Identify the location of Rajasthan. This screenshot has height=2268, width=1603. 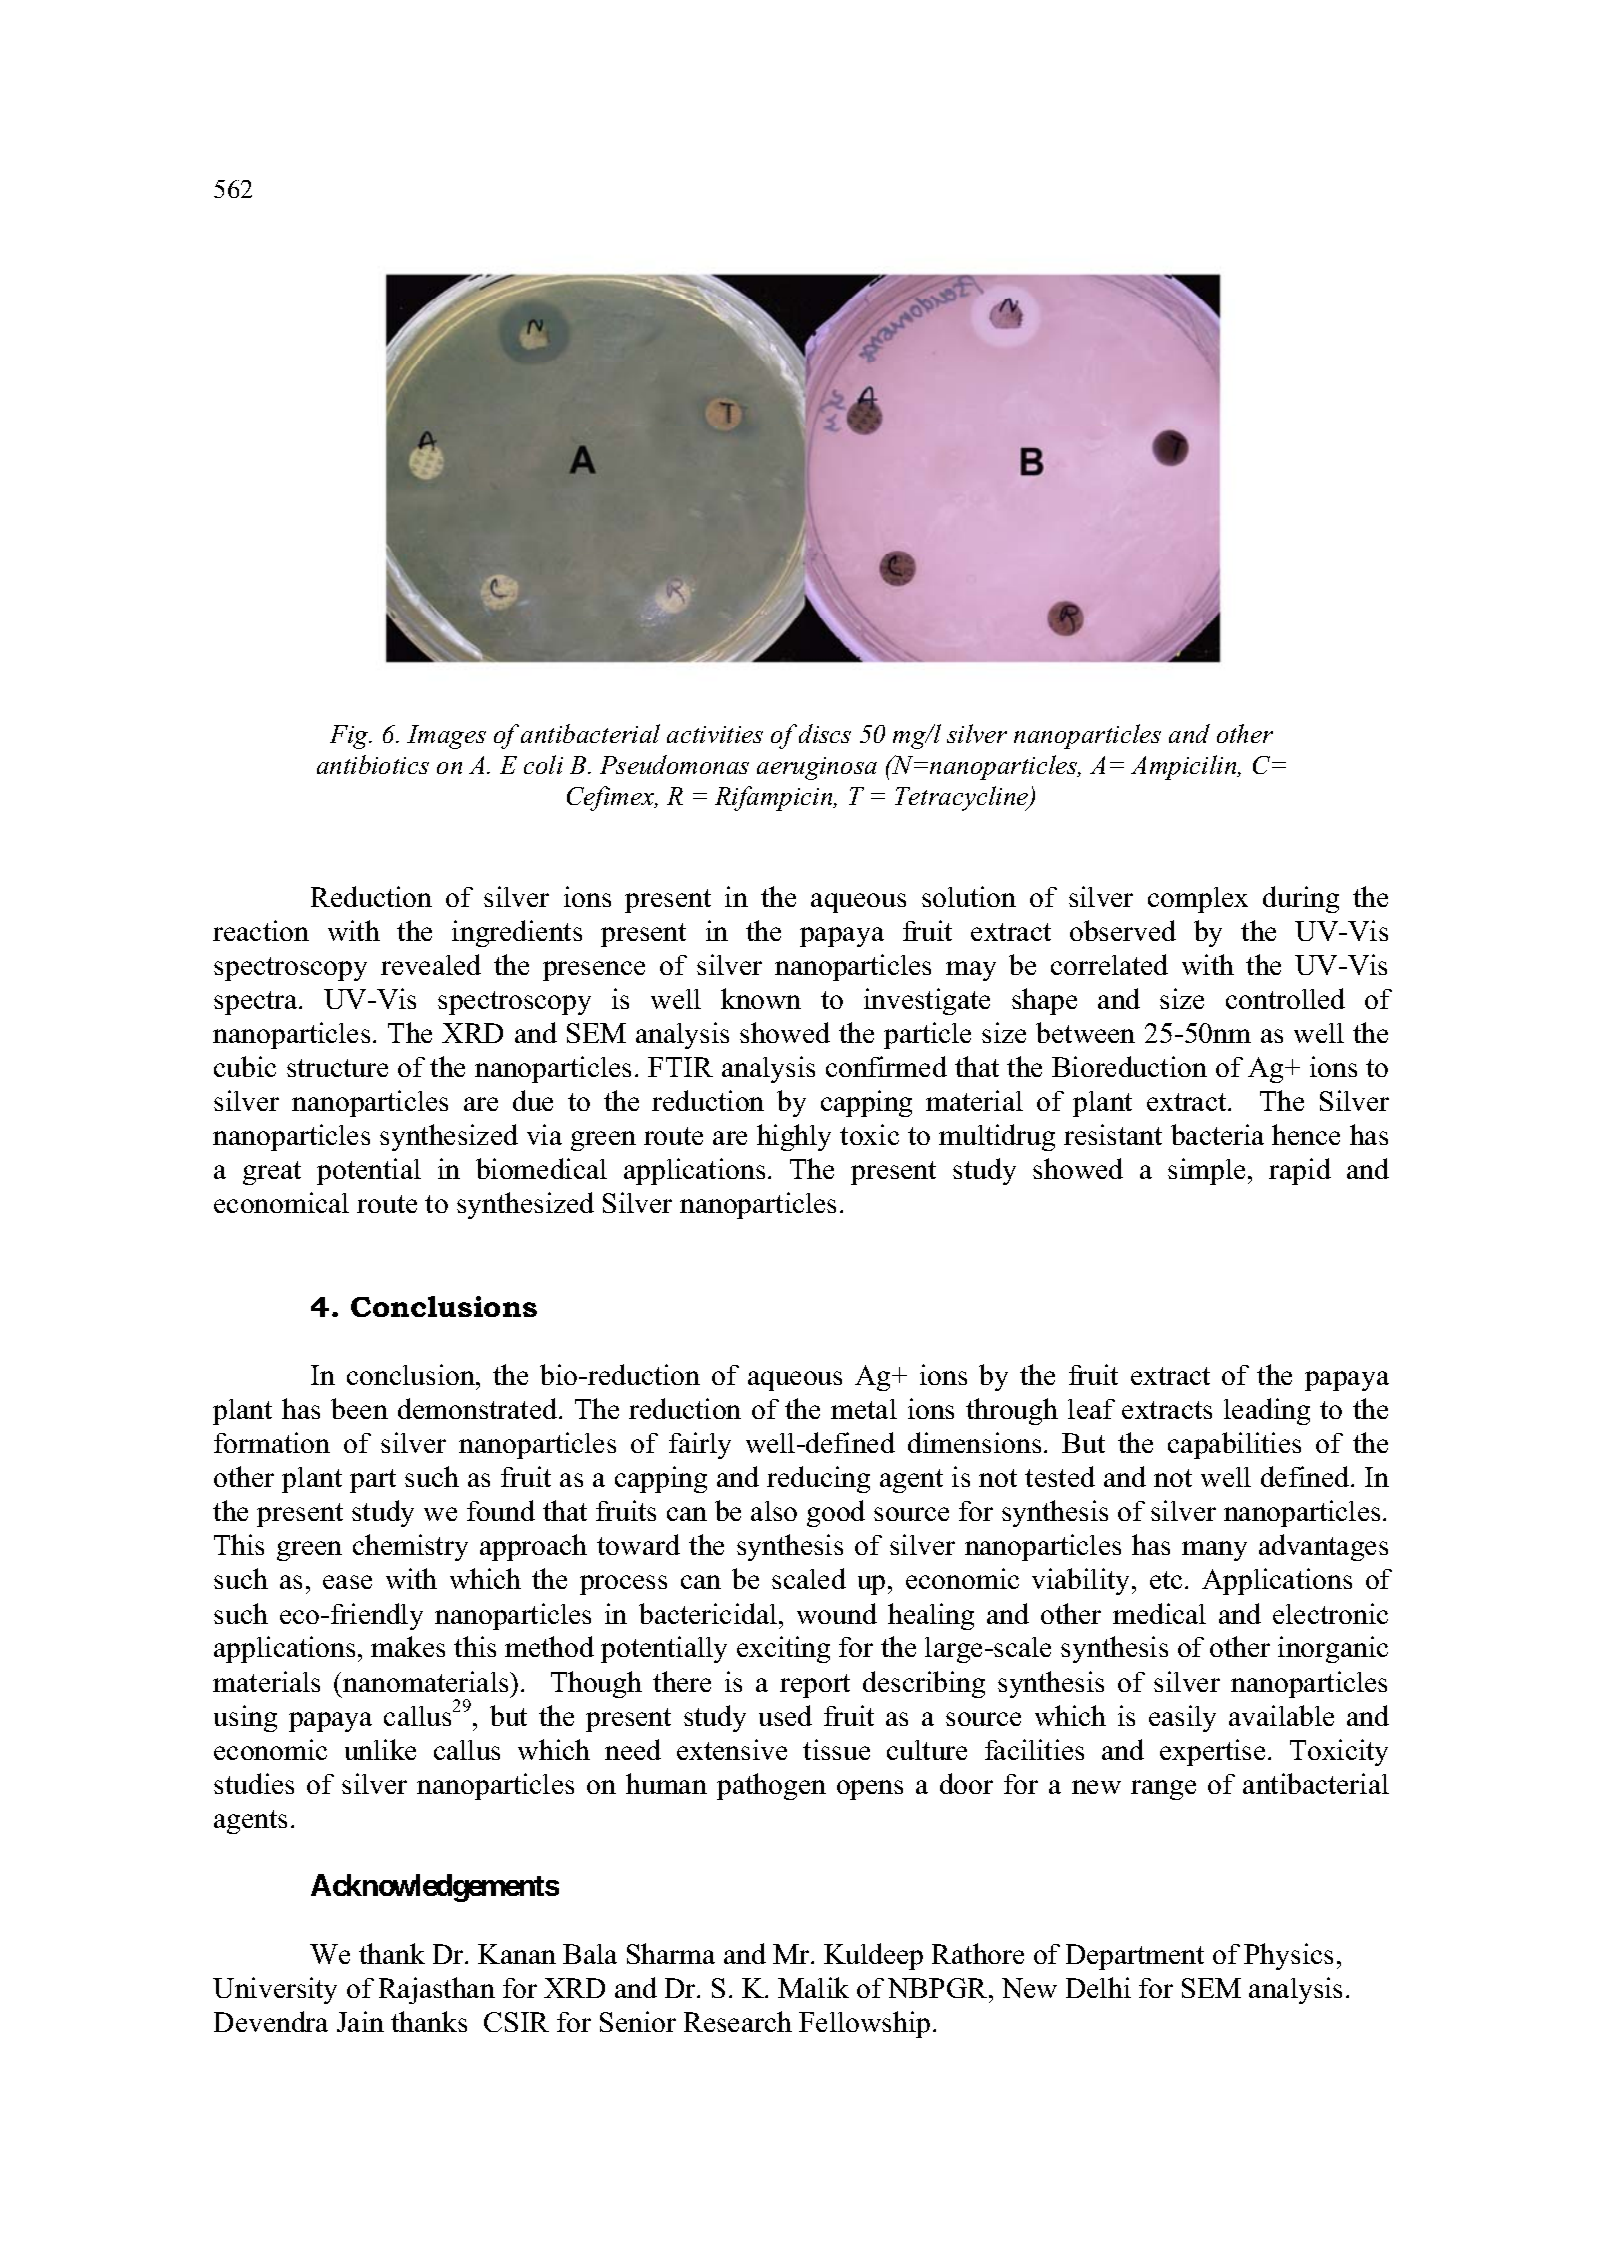
(437, 1990).
